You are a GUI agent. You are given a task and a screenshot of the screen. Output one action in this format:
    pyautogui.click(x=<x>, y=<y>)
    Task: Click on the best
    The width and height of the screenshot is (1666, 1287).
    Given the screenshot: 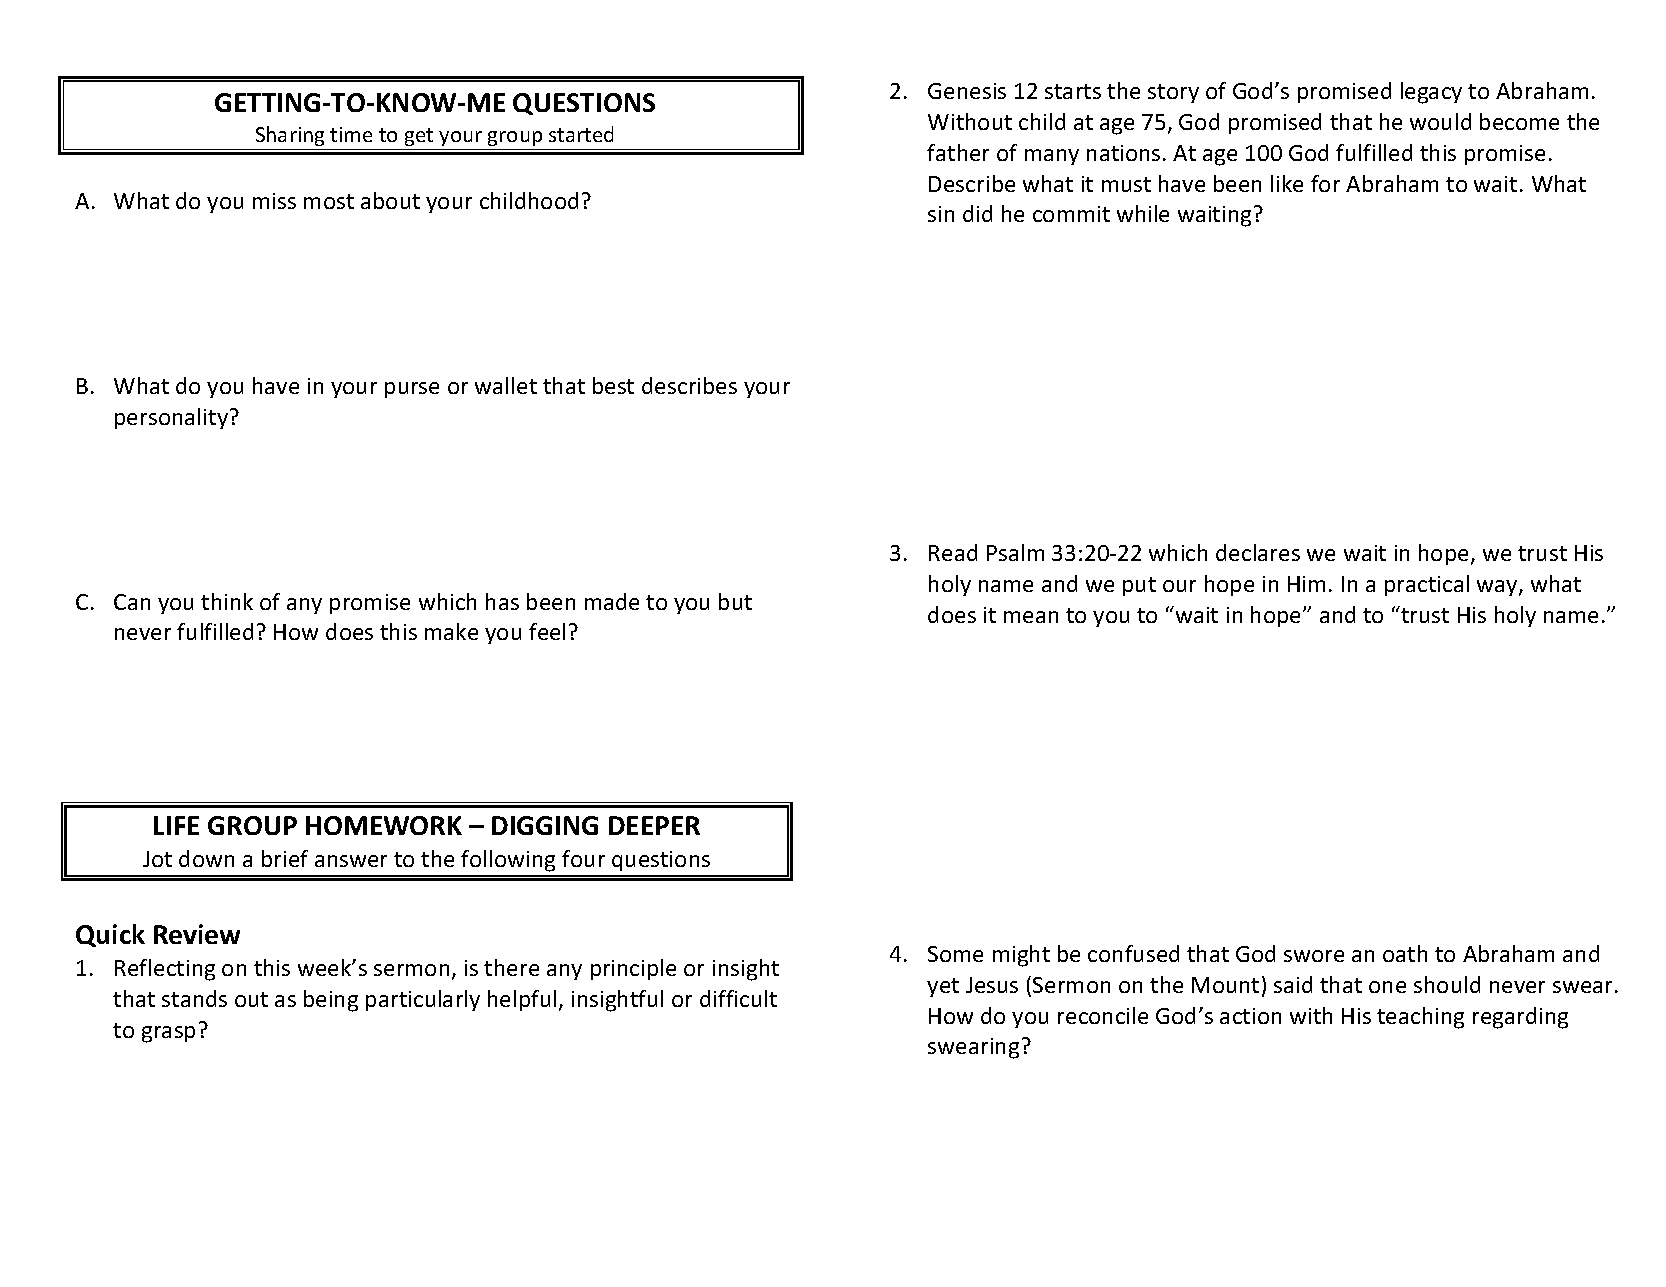 What is the action you would take?
    pyautogui.click(x=613, y=385)
